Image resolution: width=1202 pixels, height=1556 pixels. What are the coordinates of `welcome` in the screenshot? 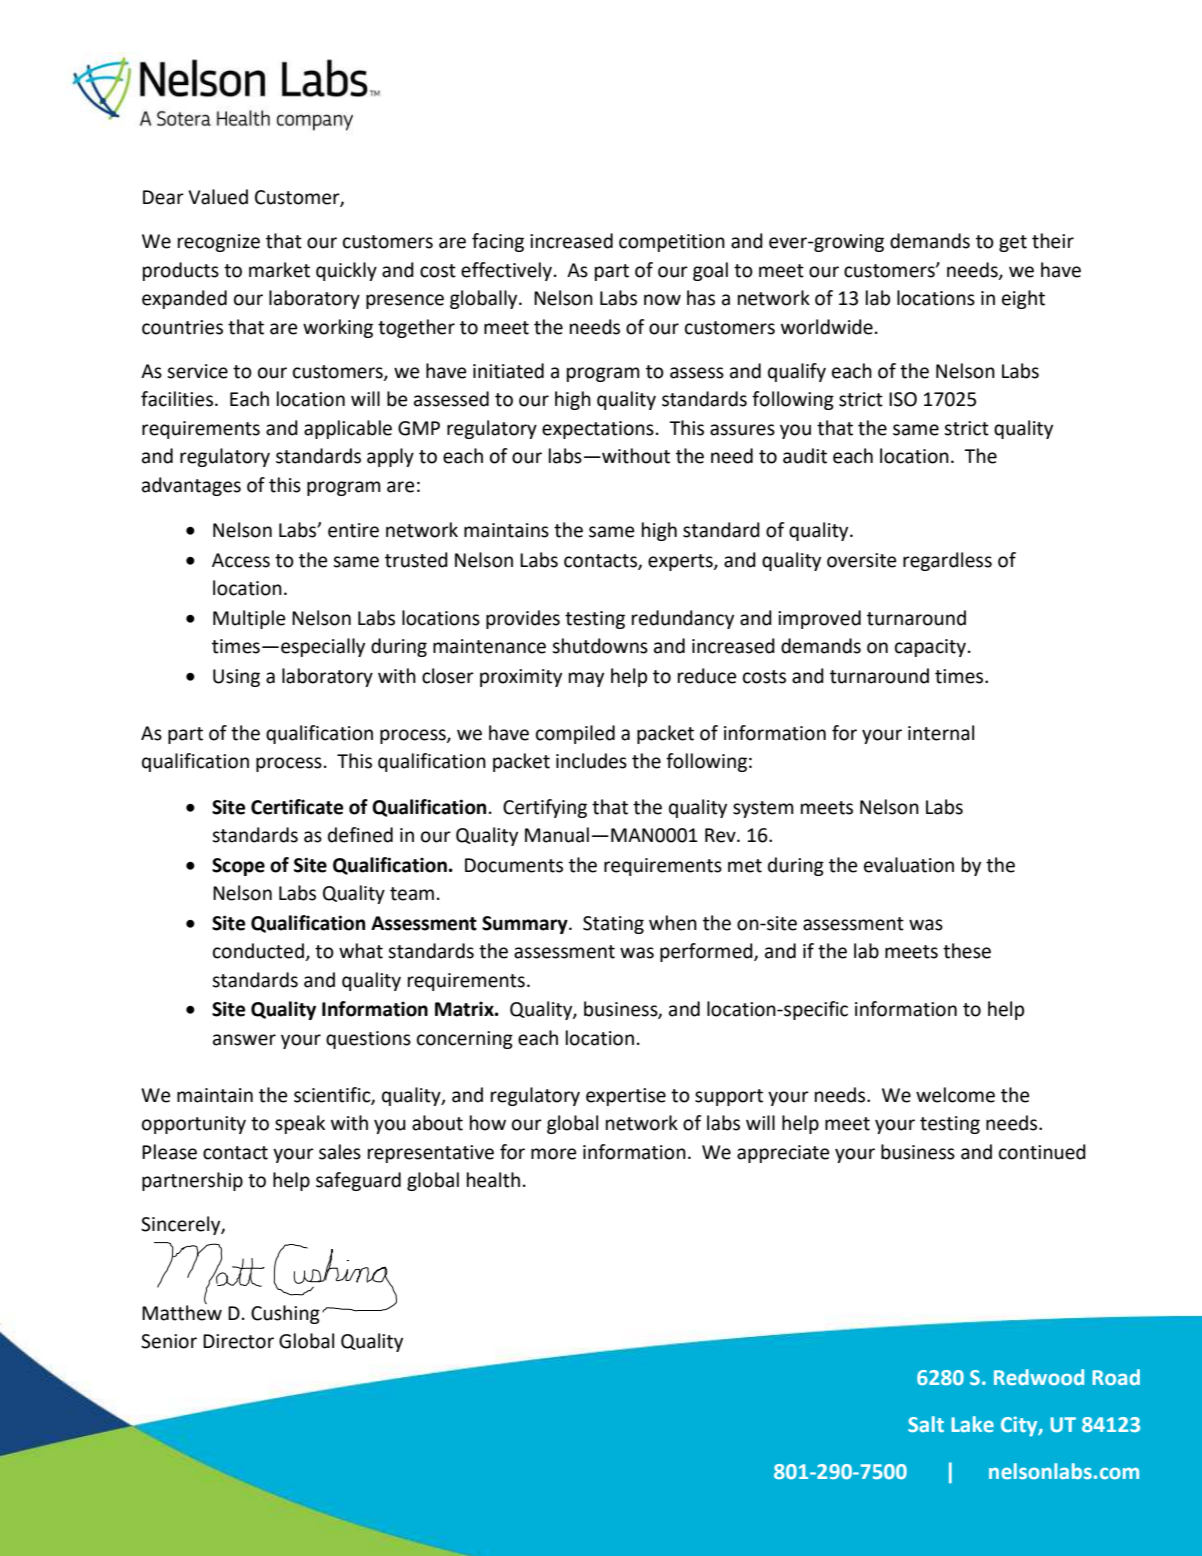 It's located at (955, 1095).
